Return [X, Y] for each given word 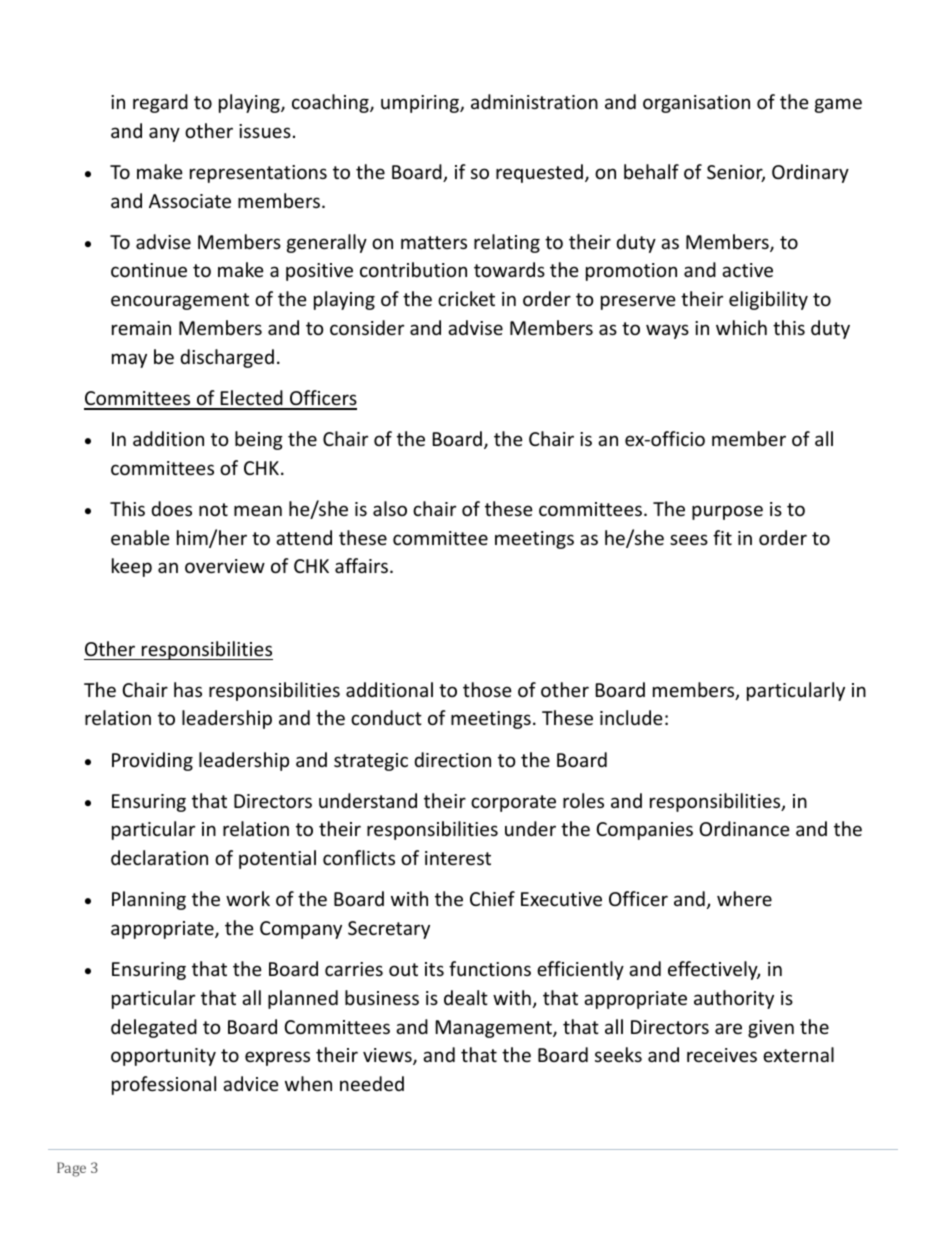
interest [458, 858]
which [741, 327]
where [744, 898]
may [129, 360]
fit [722, 537]
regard [160, 103]
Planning [149, 900]
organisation [696, 104]
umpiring [421, 104]
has [188, 689]
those [487, 689]
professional [164, 1085]
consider [367, 327]
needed [372, 1083]
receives [722, 1055]
